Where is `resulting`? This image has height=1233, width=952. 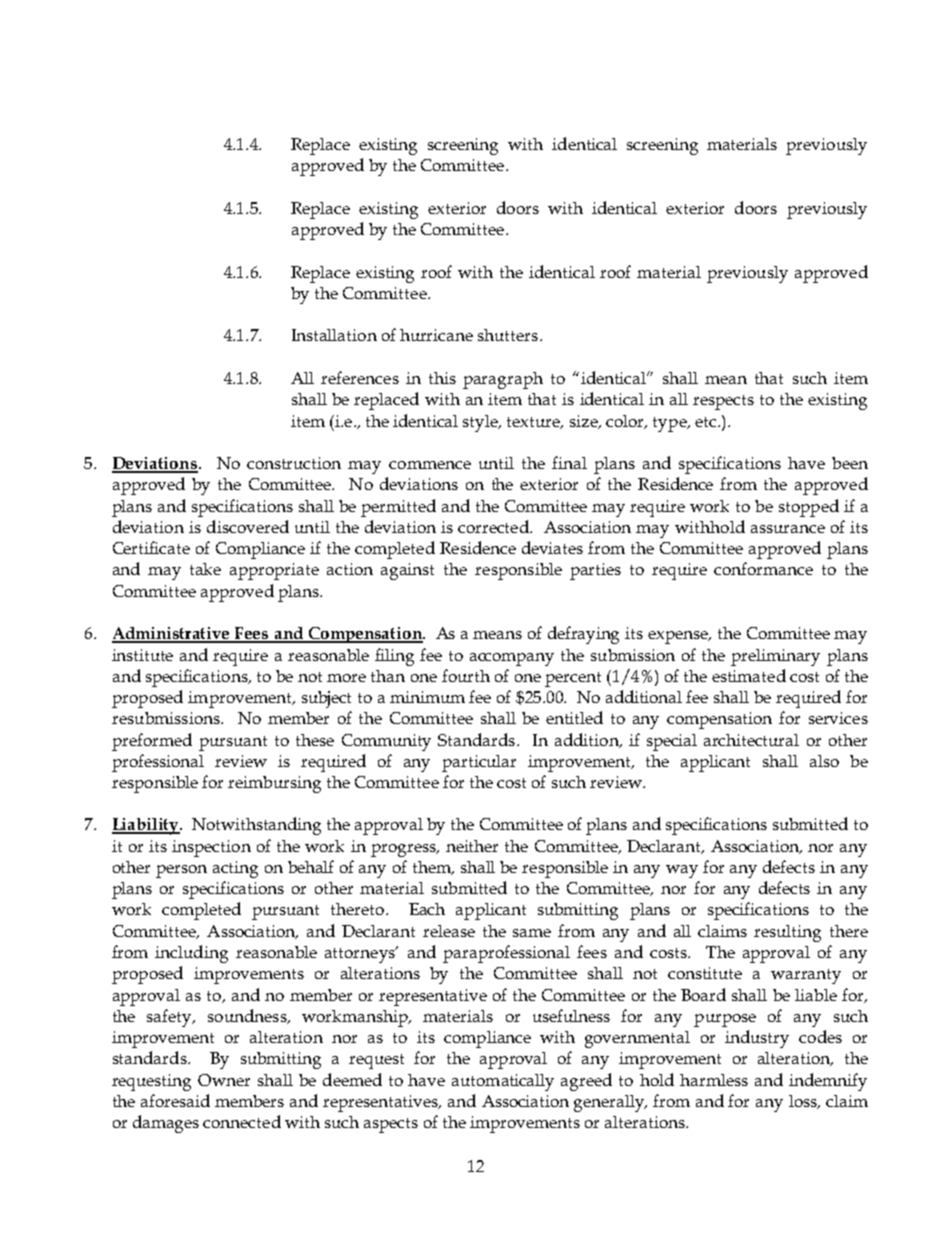
resulting is located at coordinates (787, 933).
